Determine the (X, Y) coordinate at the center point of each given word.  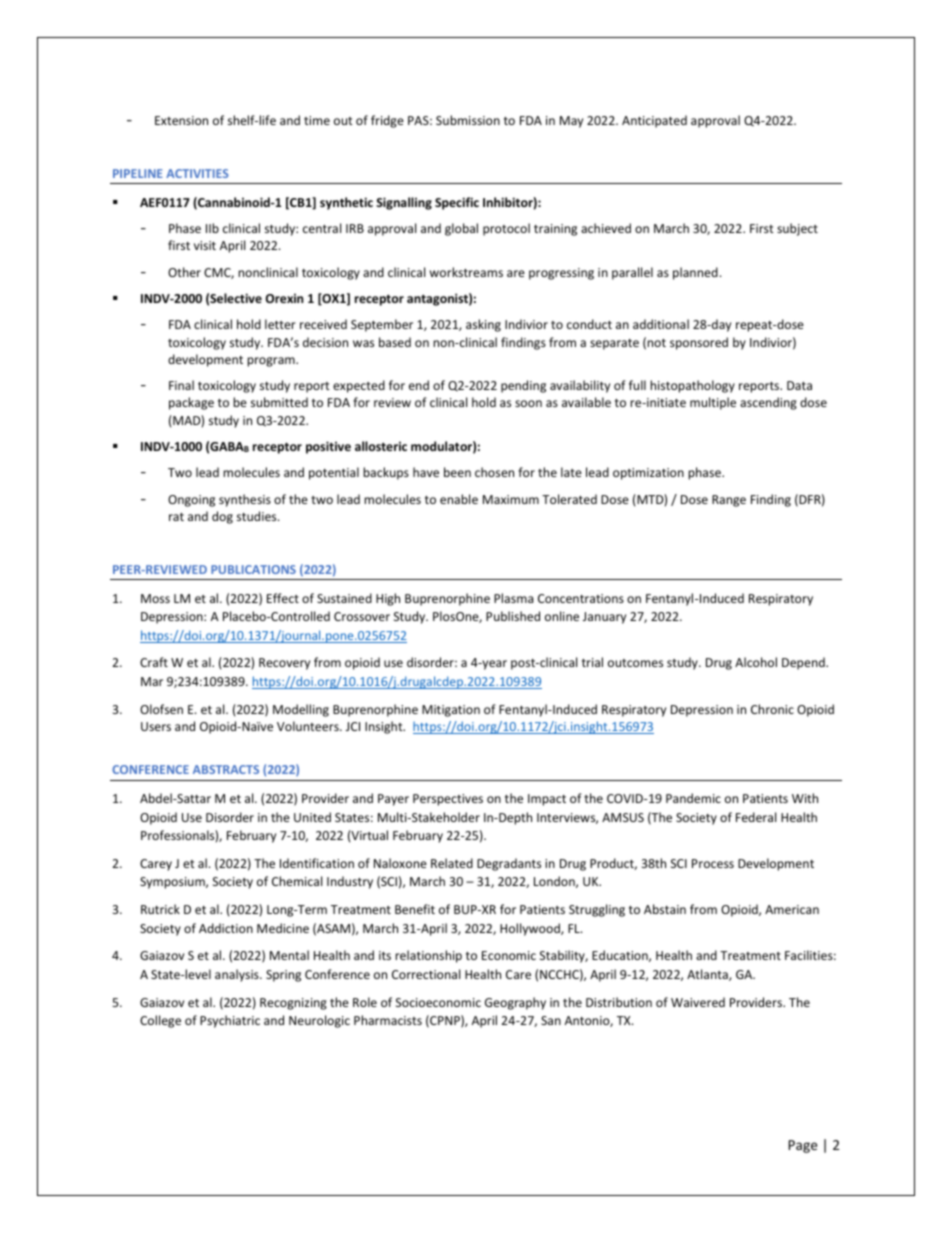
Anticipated (654, 121)
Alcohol (756, 662)
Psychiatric (230, 1021)
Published (513, 616)
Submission (468, 120)
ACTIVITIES (197, 173)
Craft (154, 662)
